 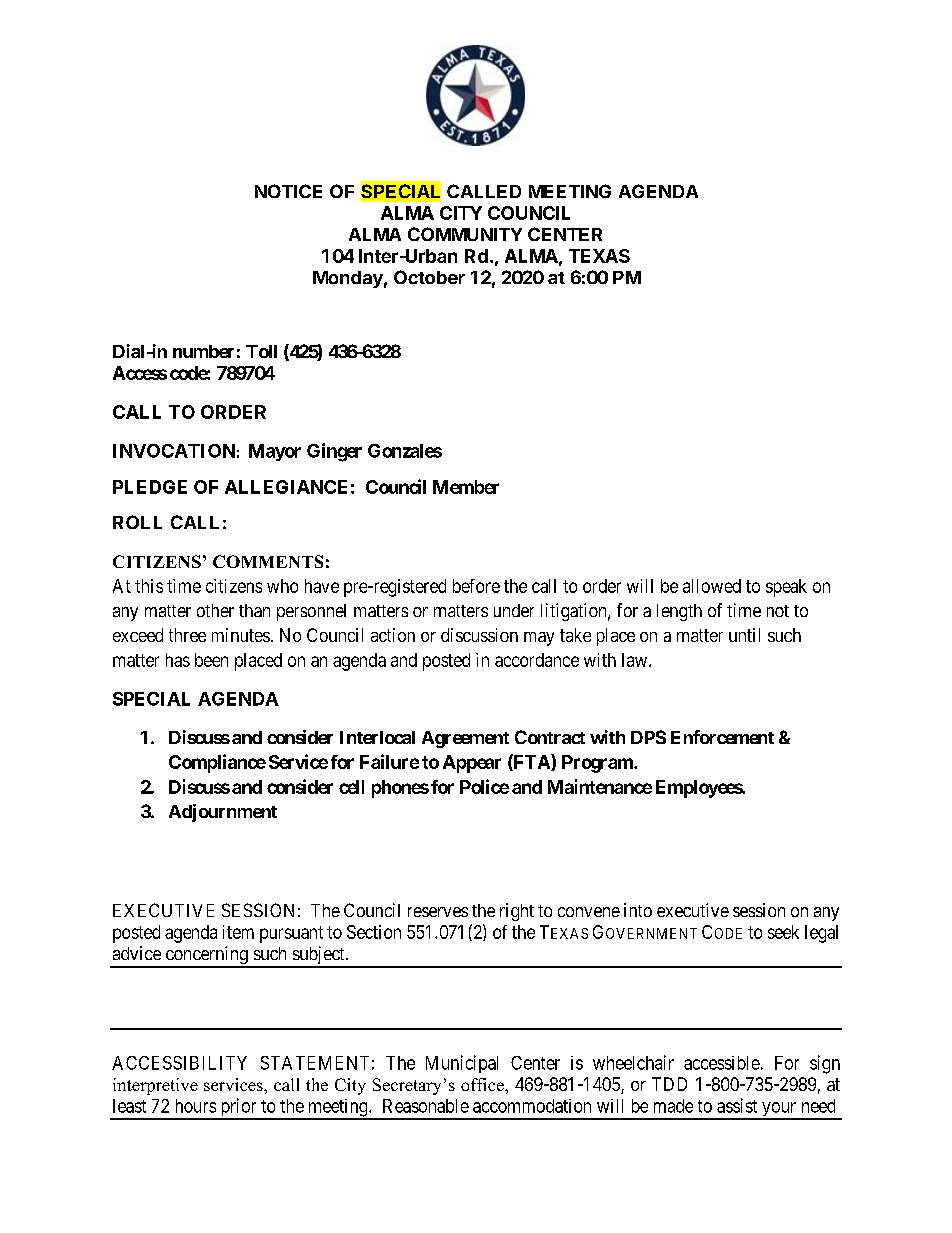 I want to click on allowed, so click(x=712, y=586).
